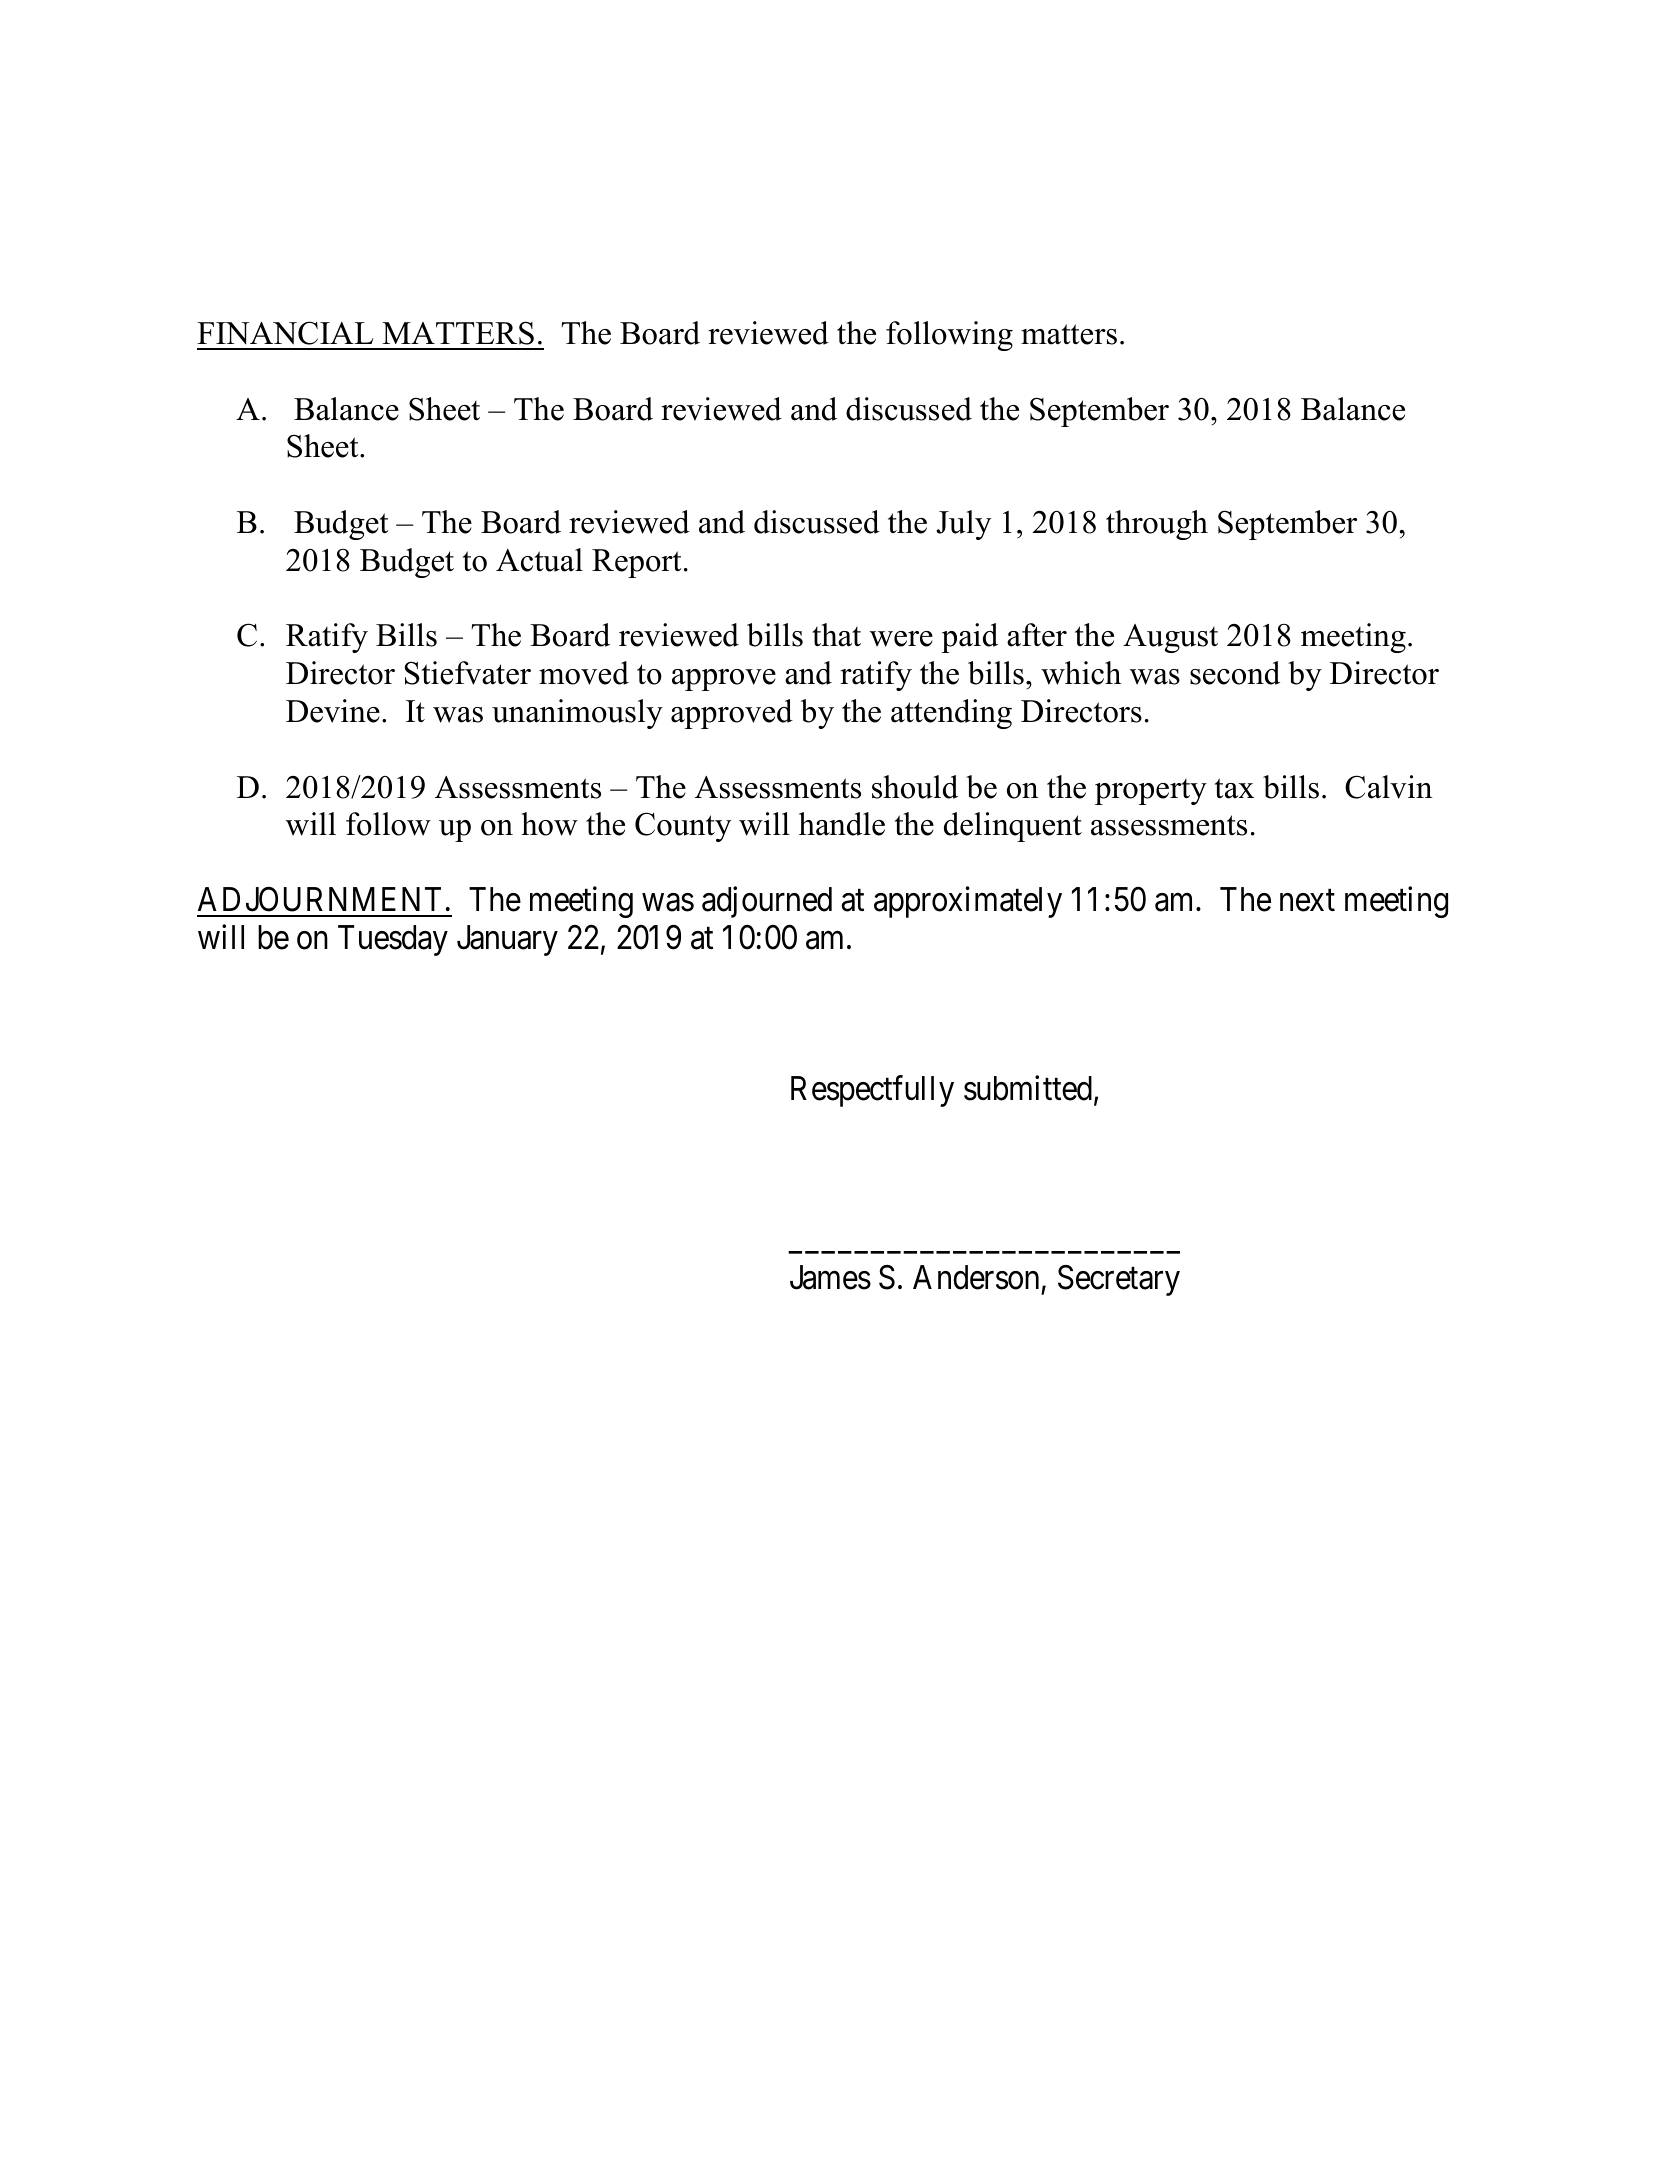 This screenshot has height=2169, width=1676. Describe the element at coordinates (842, 824) in the screenshot. I see `handle` at that location.
